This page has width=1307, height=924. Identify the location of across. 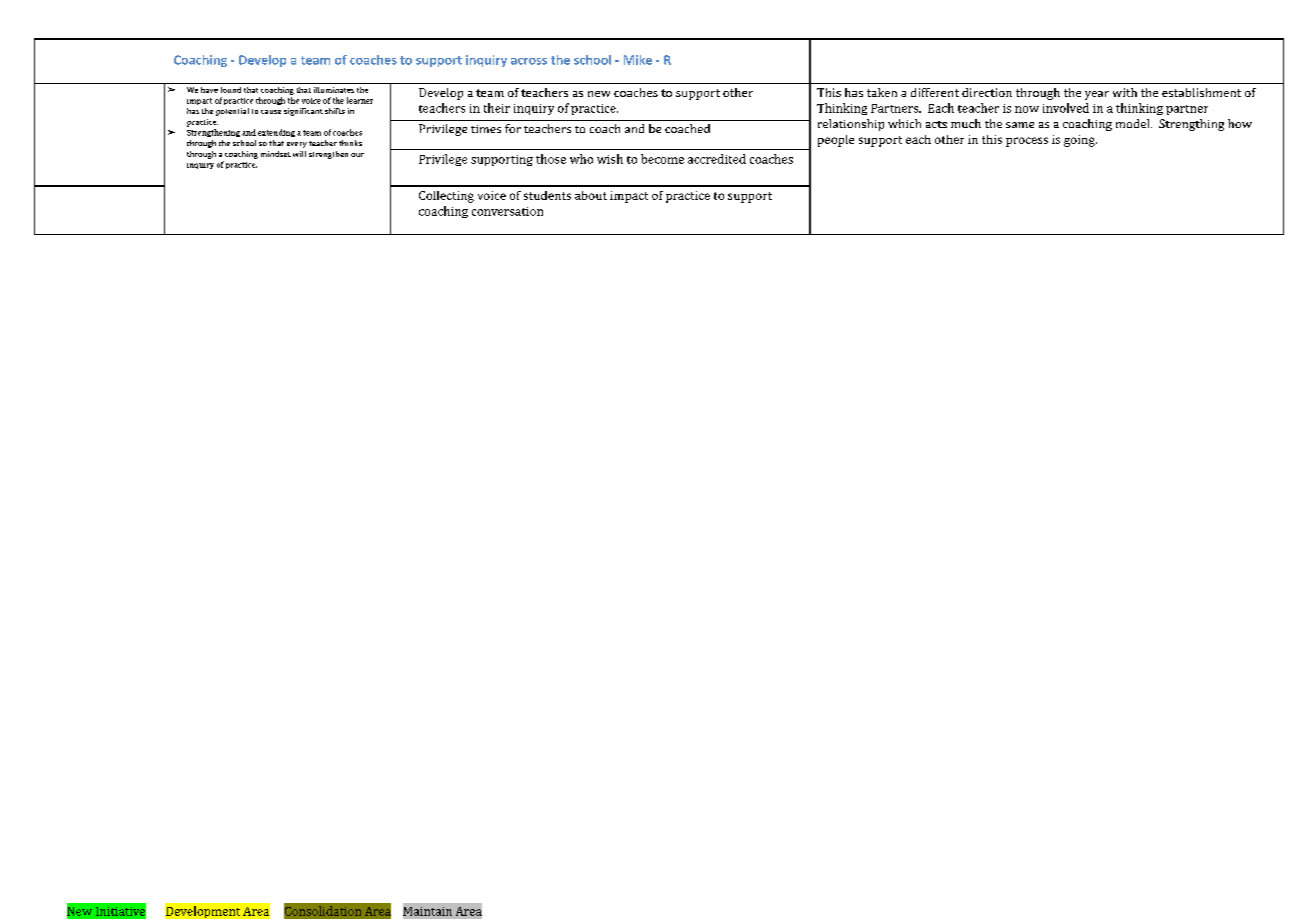
(529, 61).
